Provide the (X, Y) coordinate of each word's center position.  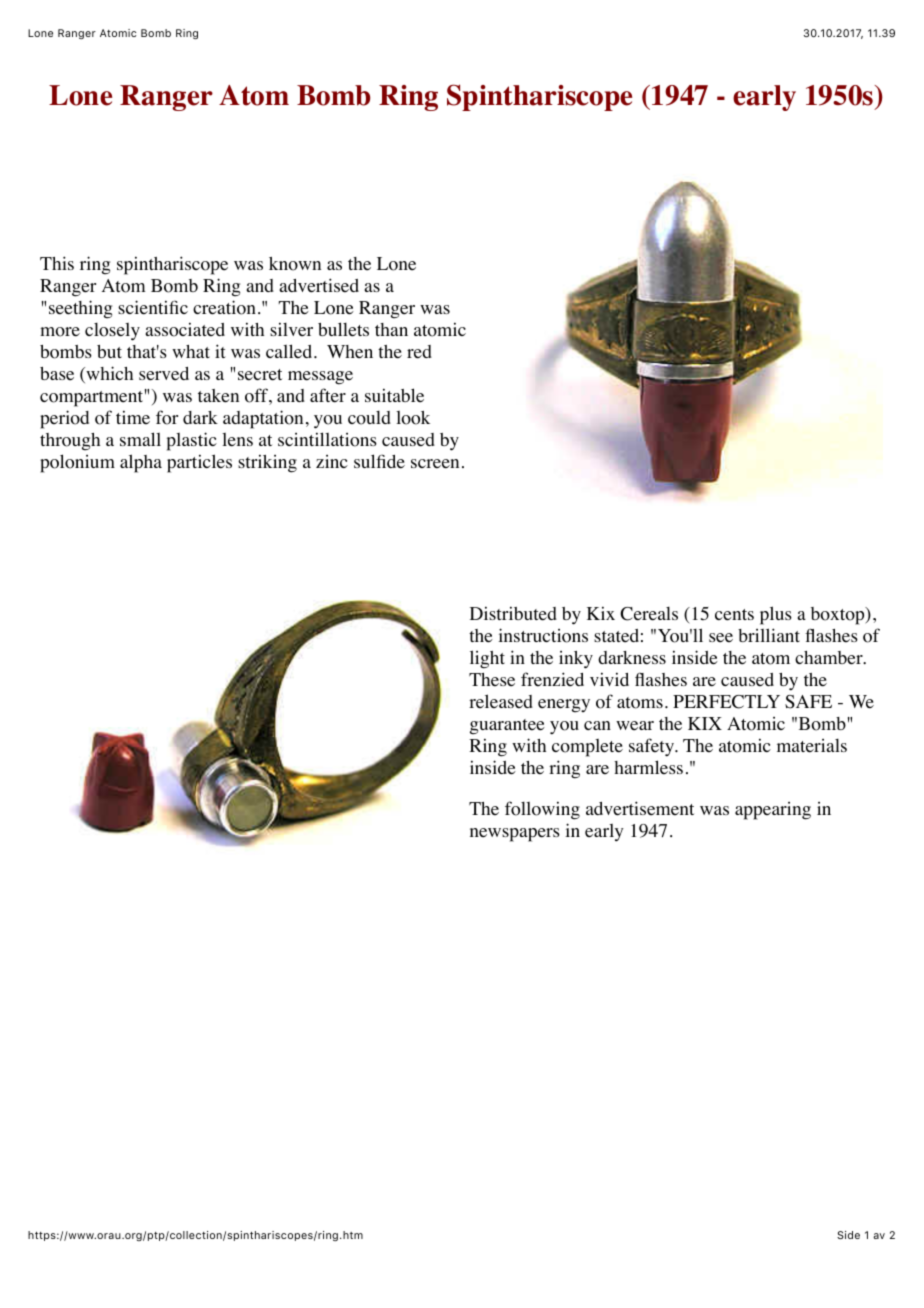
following (542, 810)
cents (734, 615)
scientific (153, 307)
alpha (141, 463)
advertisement (640, 808)
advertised (319, 285)
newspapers (515, 835)
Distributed (513, 613)
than (391, 329)
